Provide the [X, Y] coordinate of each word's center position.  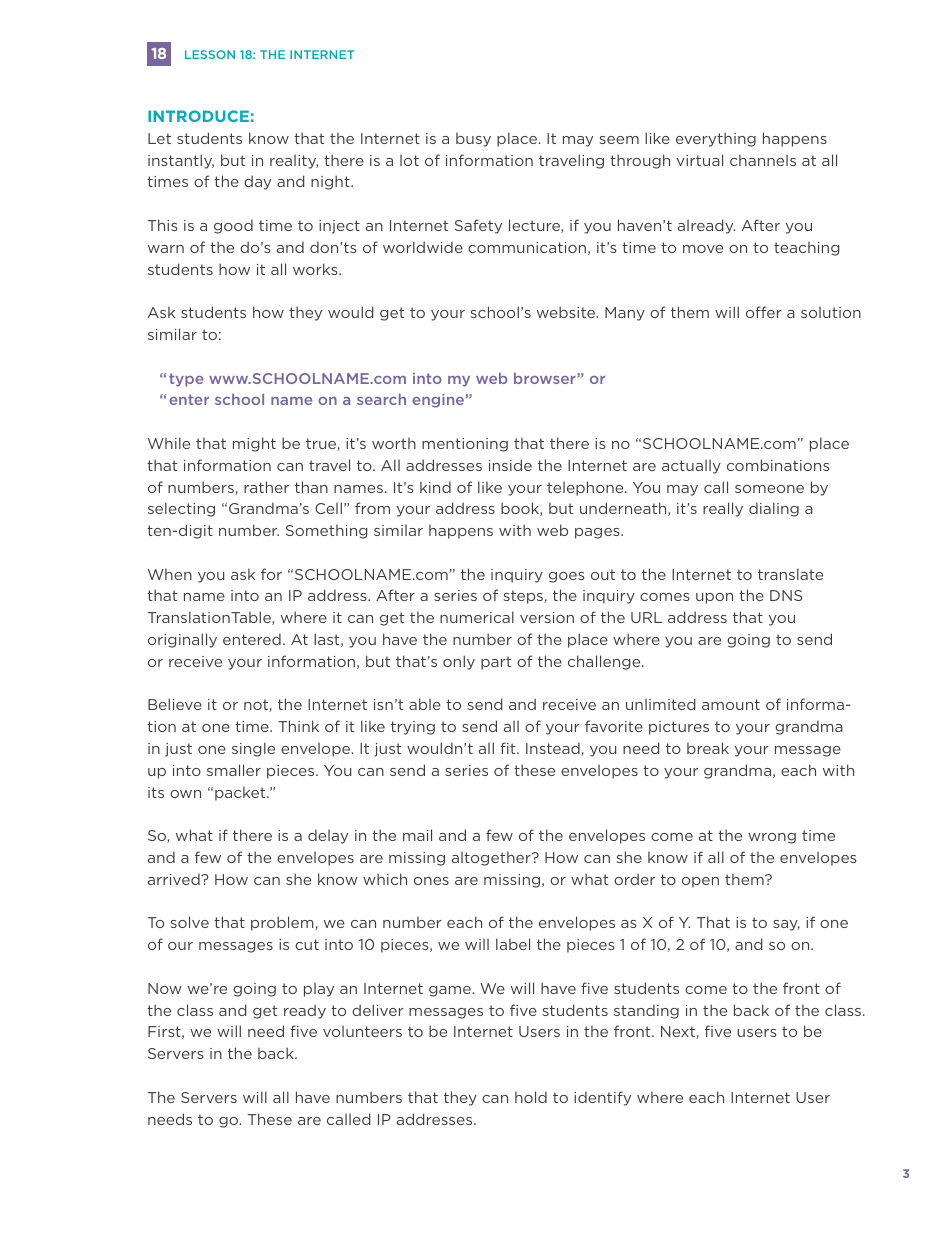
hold [531, 1097]
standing [646, 1011]
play [319, 990]
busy [473, 140]
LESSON [210, 54]
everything [716, 139]
